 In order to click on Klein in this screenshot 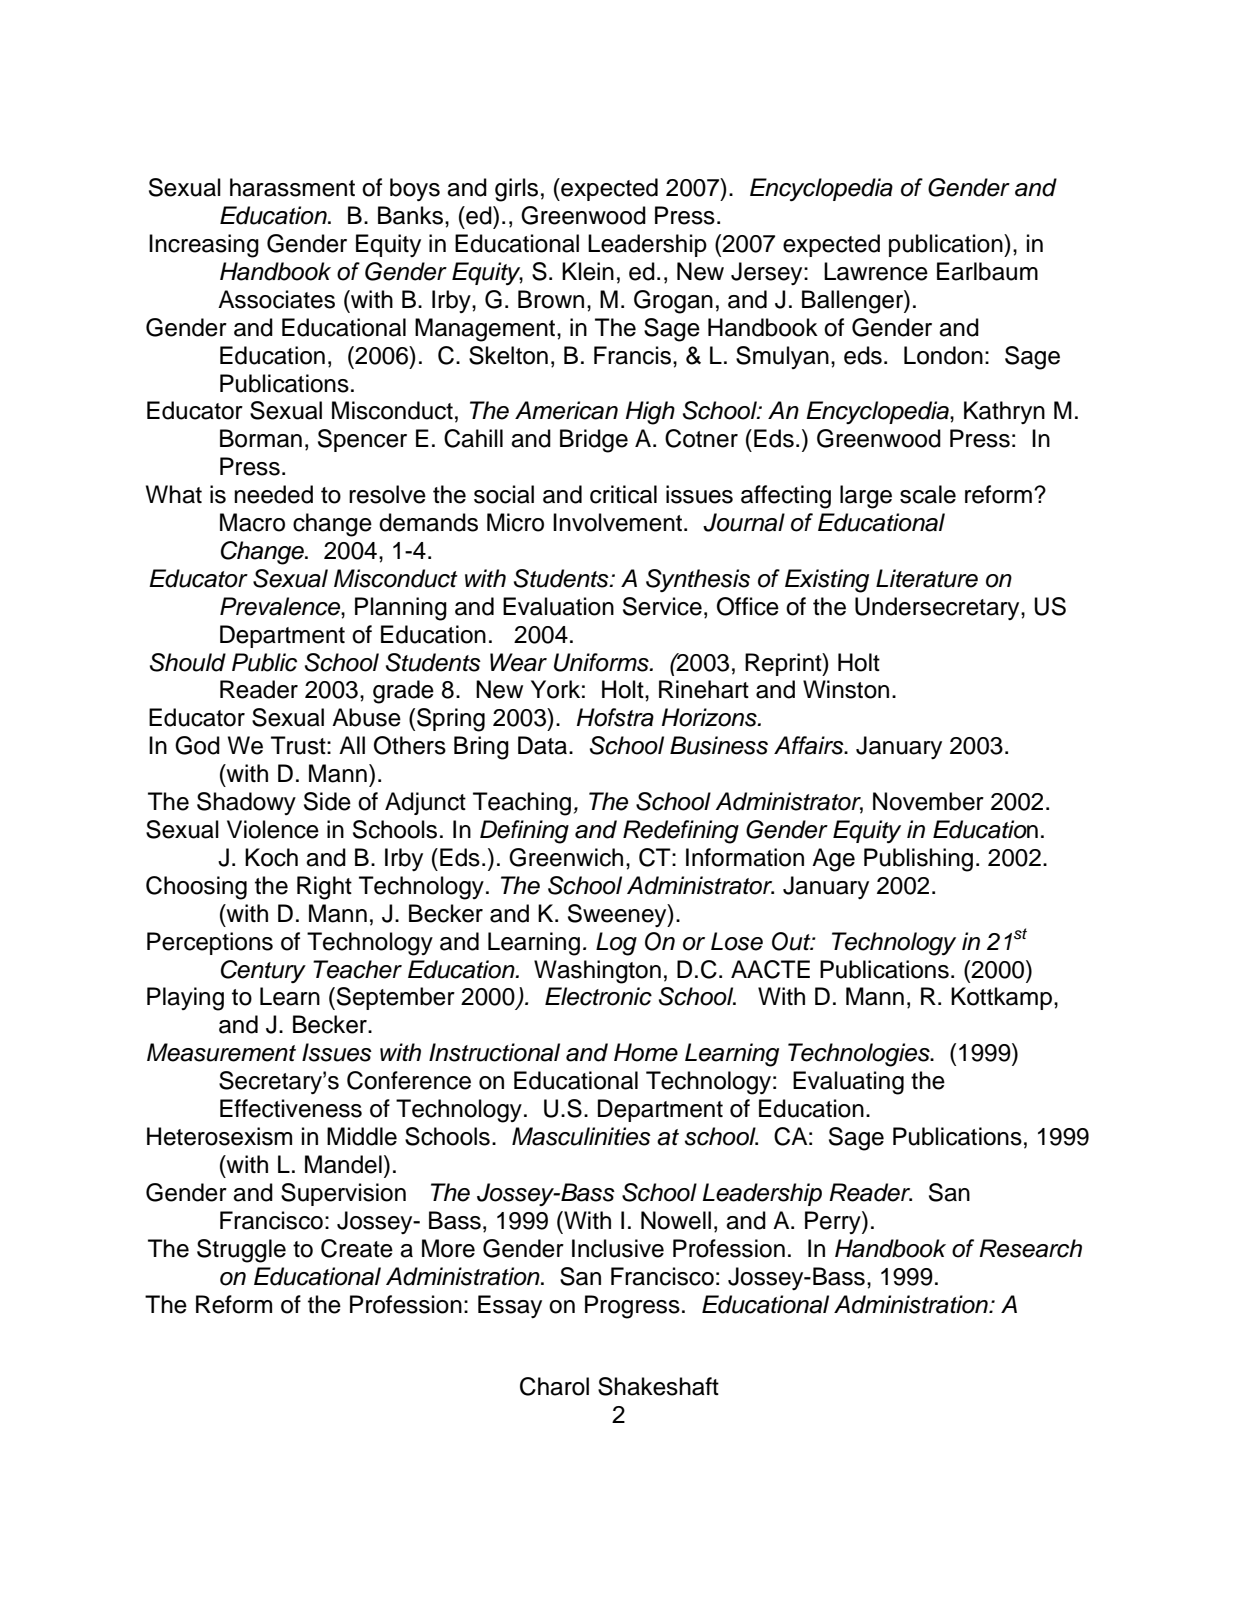, I will do `click(588, 271)`.
